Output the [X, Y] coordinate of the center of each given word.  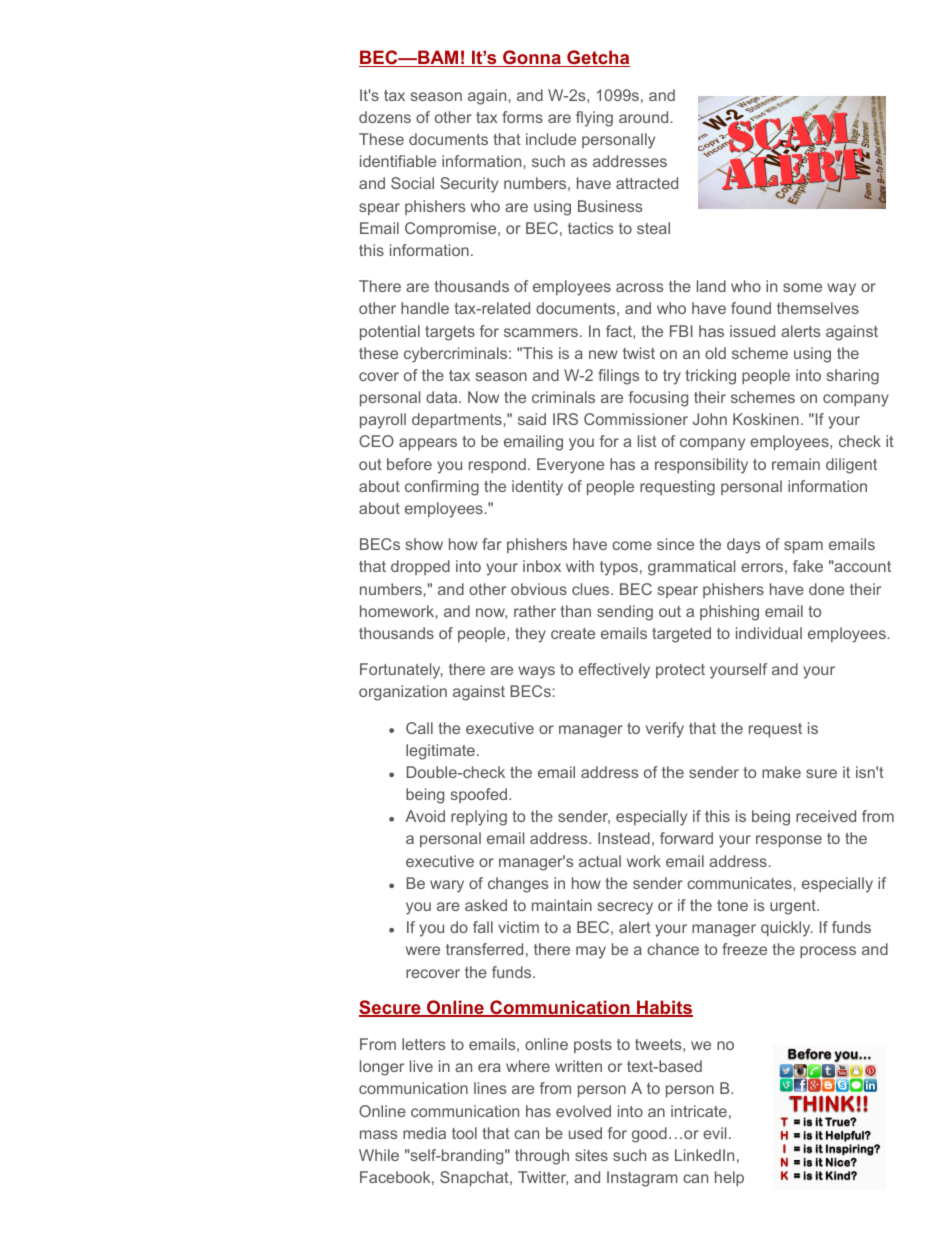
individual [769, 633]
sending [625, 613]
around [643, 117]
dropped [420, 567]
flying [594, 119]
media [424, 1133]
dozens [385, 117]
